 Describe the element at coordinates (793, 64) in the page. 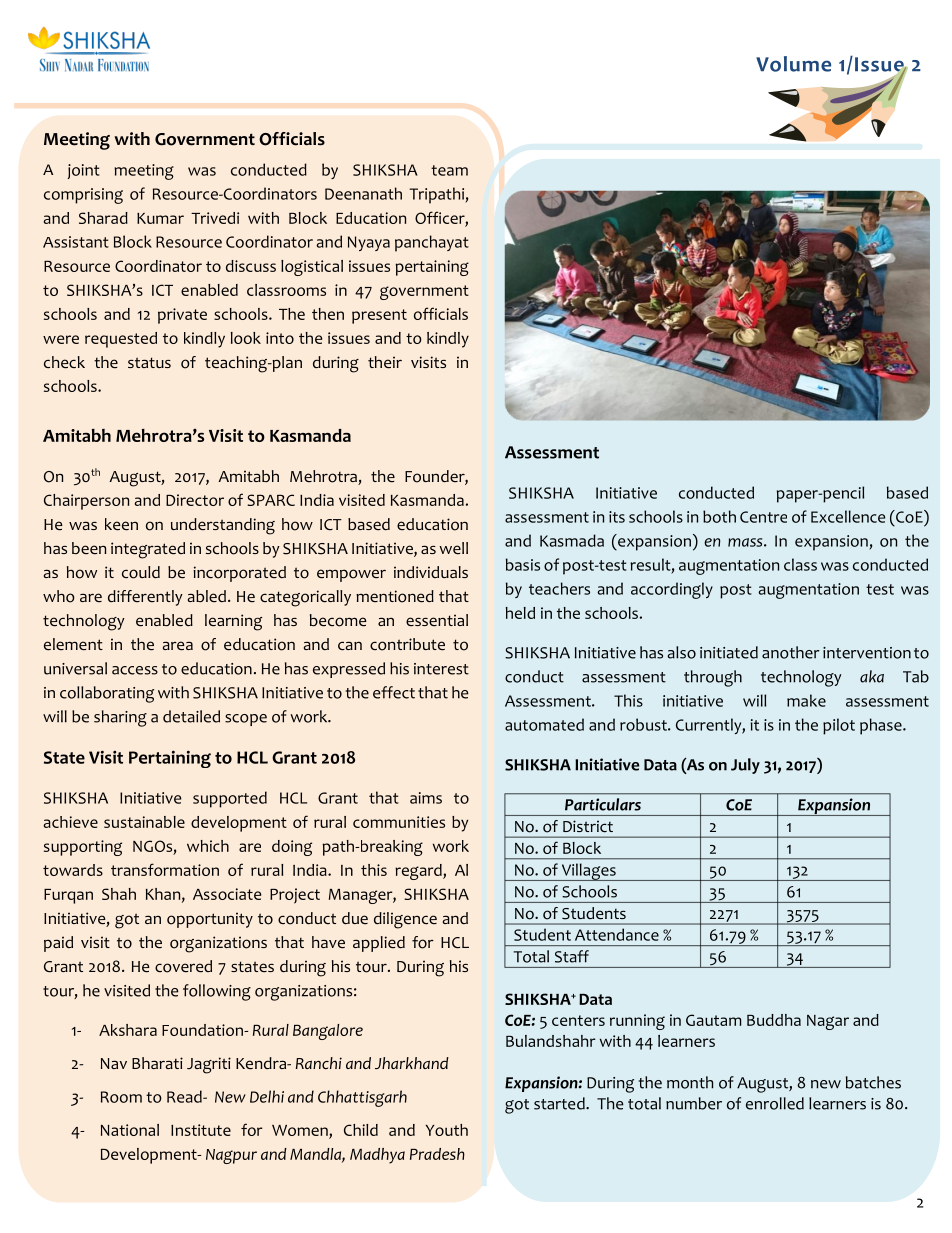

I see `Volume` at that location.
